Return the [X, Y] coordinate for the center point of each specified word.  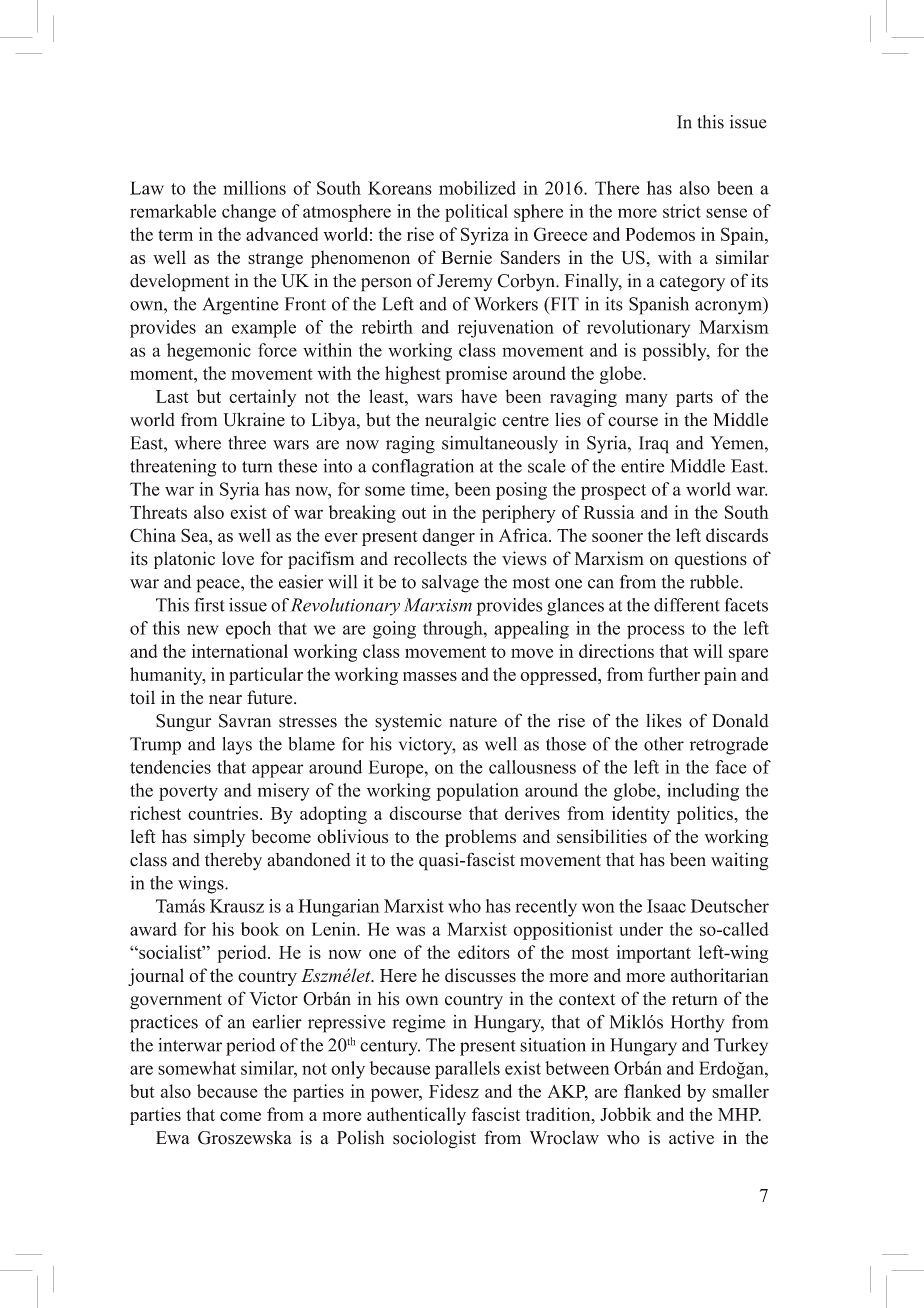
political [476, 213]
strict [682, 211]
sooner [617, 537]
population [477, 792]
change [249, 213]
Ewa [173, 1137]
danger [448, 537]
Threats [158, 512]
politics [706, 815]
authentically [416, 1116]
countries [224, 813]
